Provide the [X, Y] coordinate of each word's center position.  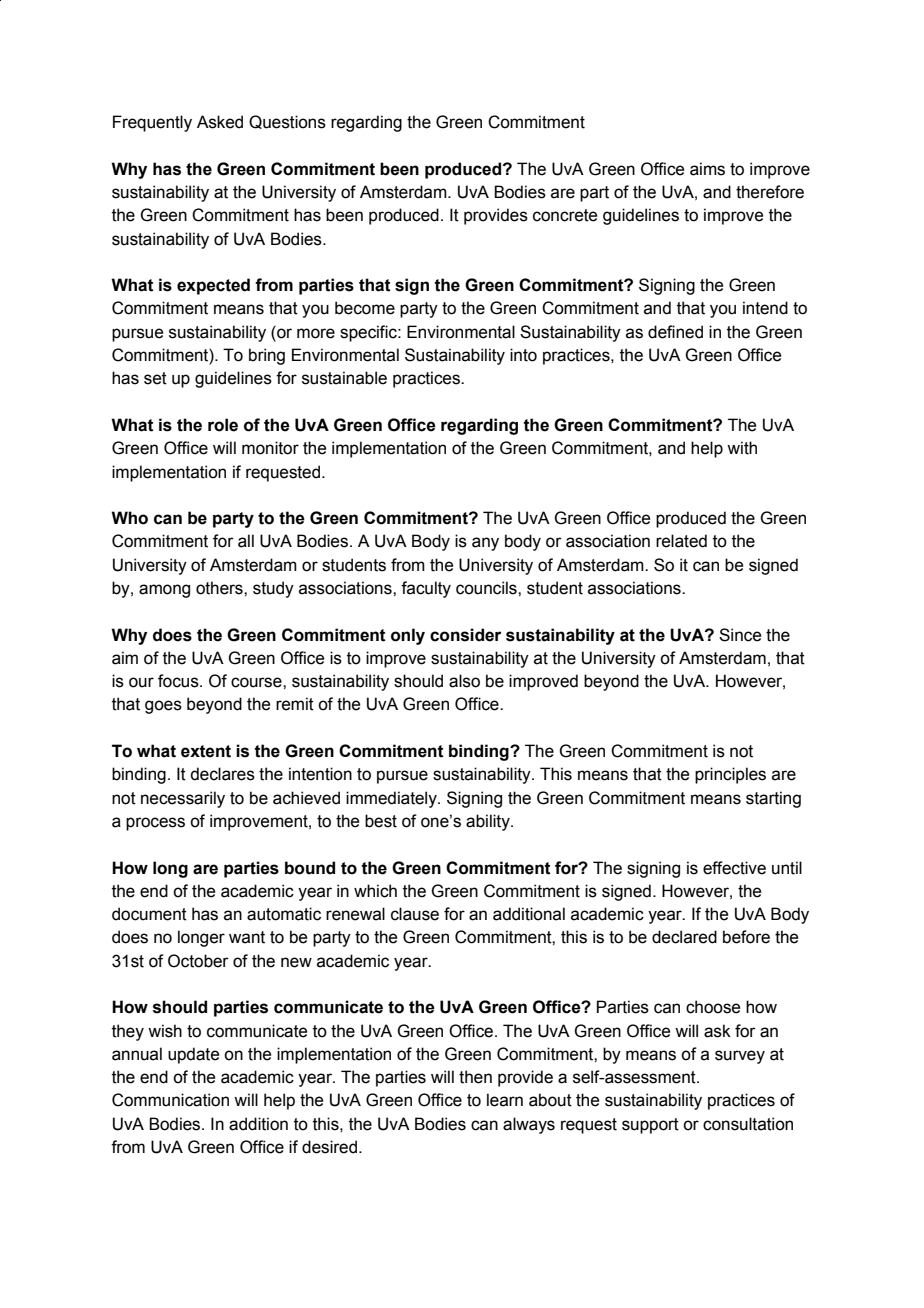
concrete [565, 215]
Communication [170, 1100]
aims [707, 169]
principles [730, 775]
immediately [392, 799]
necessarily [183, 799]
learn [505, 1100]
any [485, 544]
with [742, 448]
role [223, 425]
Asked [220, 122]
